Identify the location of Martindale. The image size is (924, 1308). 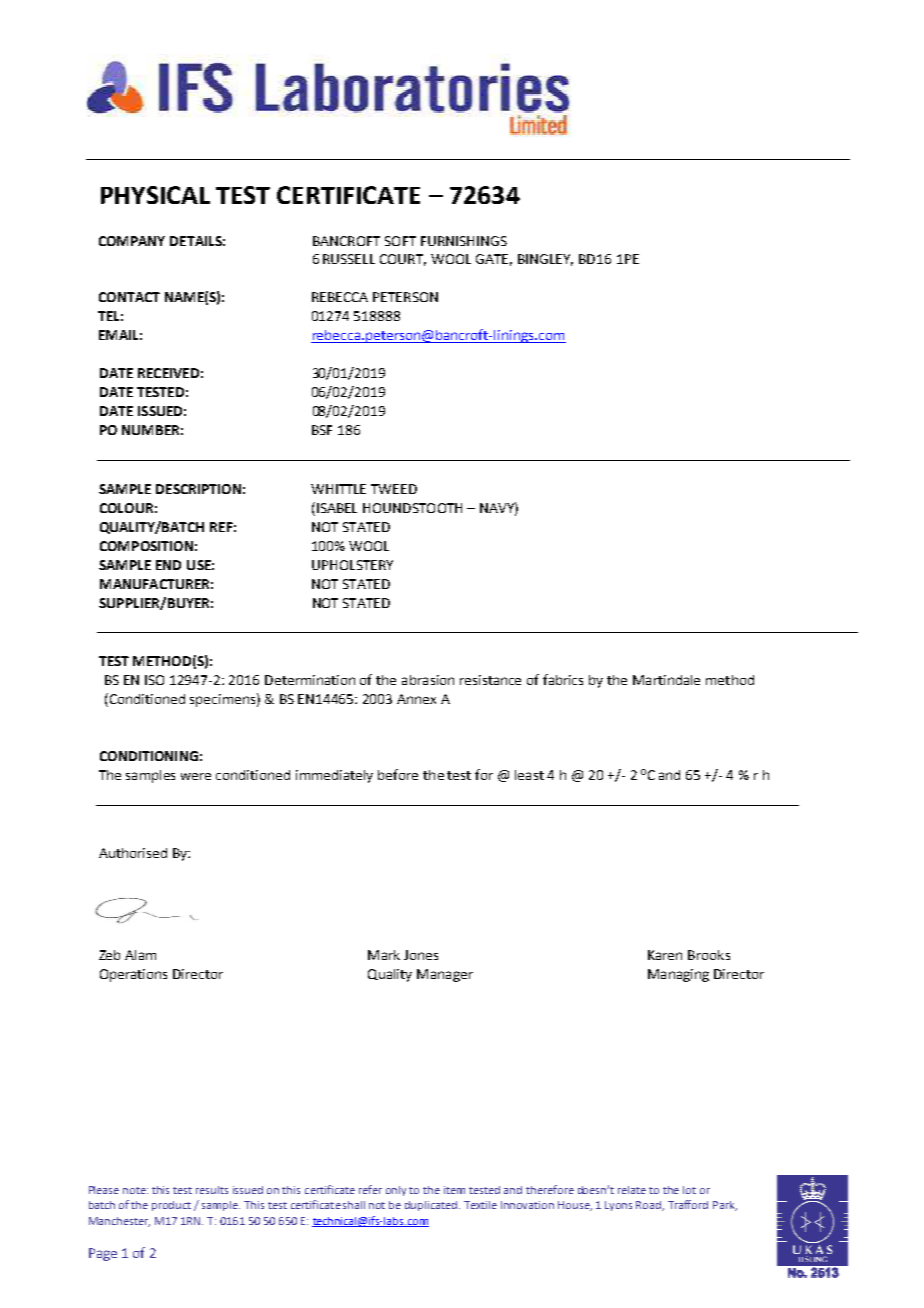
(666, 680).
